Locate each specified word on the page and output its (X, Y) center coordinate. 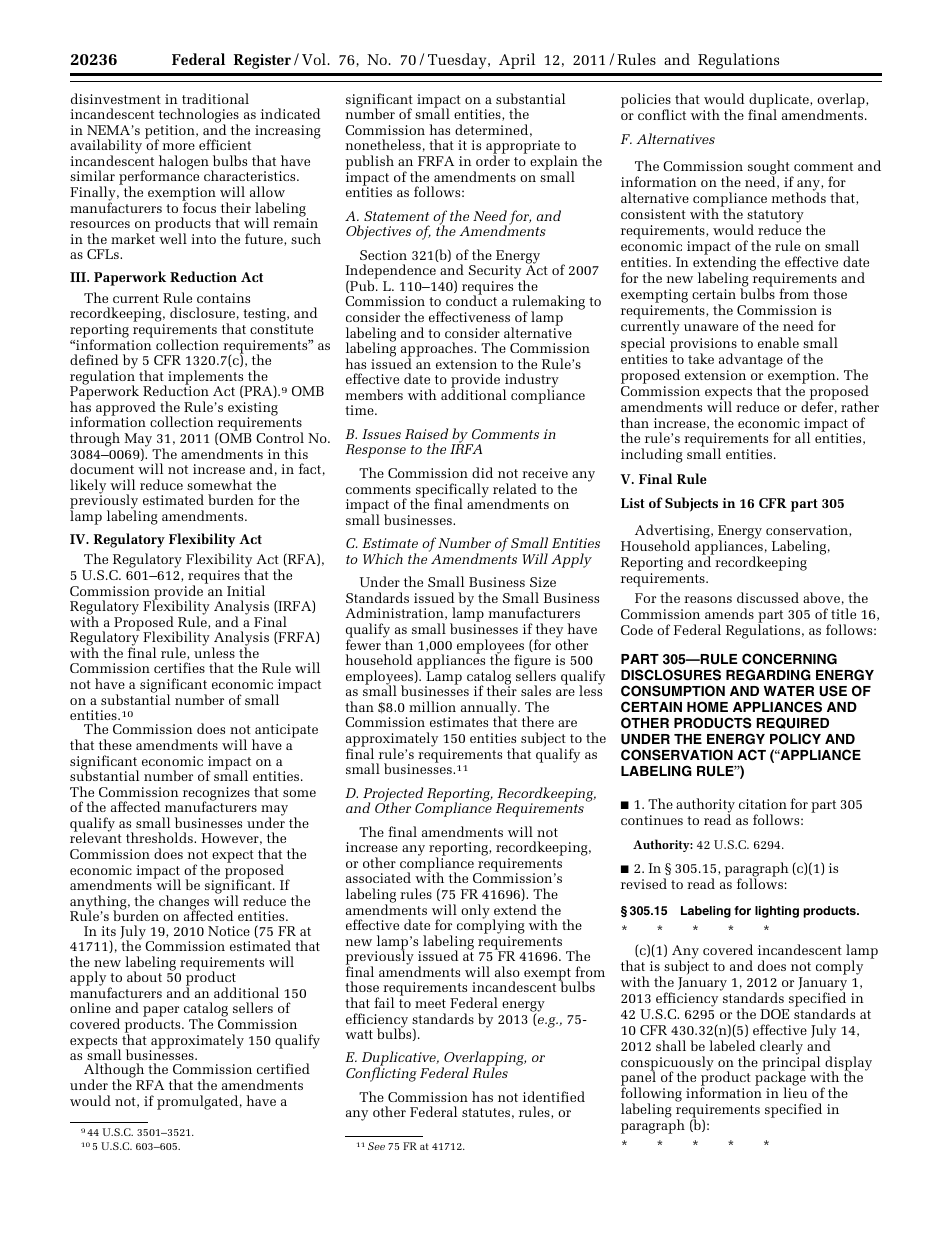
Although (115, 1072)
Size (543, 582)
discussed (768, 597)
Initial (246, 590)
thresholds (160, 837)
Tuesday (458, 61)
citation (763, 804)
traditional (215, 98)
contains (223, 298)
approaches (438, 351)
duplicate (780, 101)
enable (778, 342)
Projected (394, 795)
